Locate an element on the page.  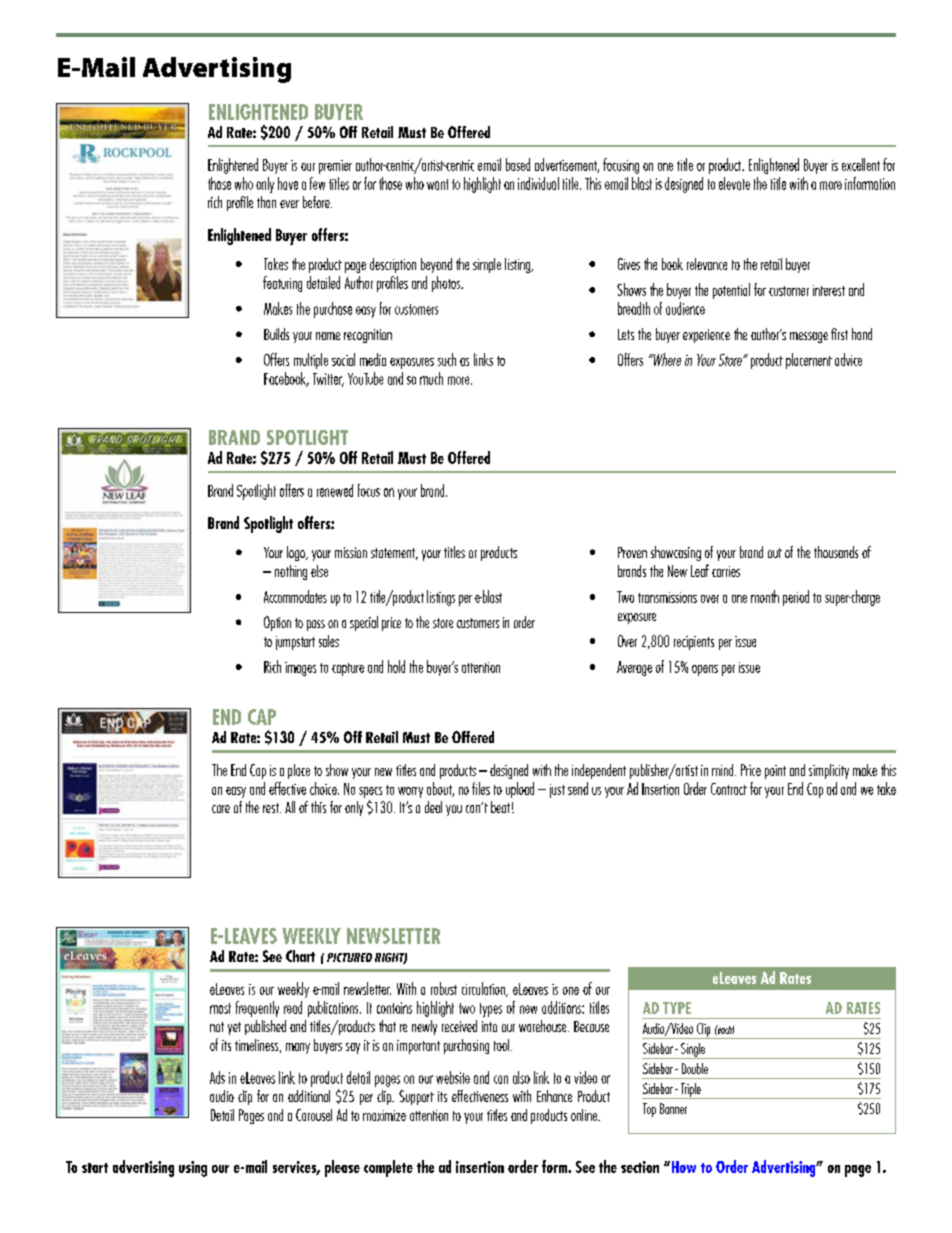
online is located at coordinates (585, 1115).
